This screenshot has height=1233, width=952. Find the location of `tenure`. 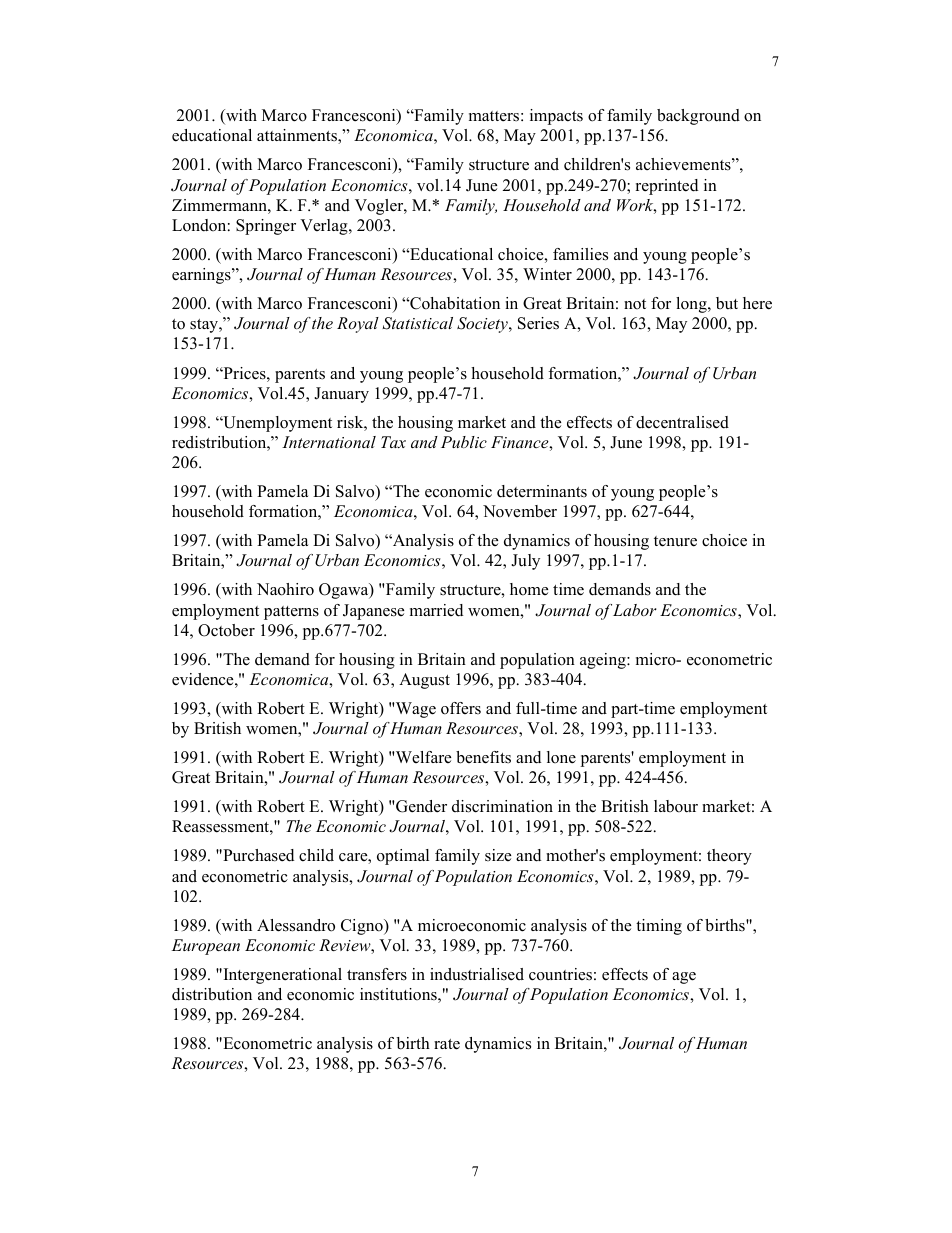

tenure is located at coordinates (675, 541).
